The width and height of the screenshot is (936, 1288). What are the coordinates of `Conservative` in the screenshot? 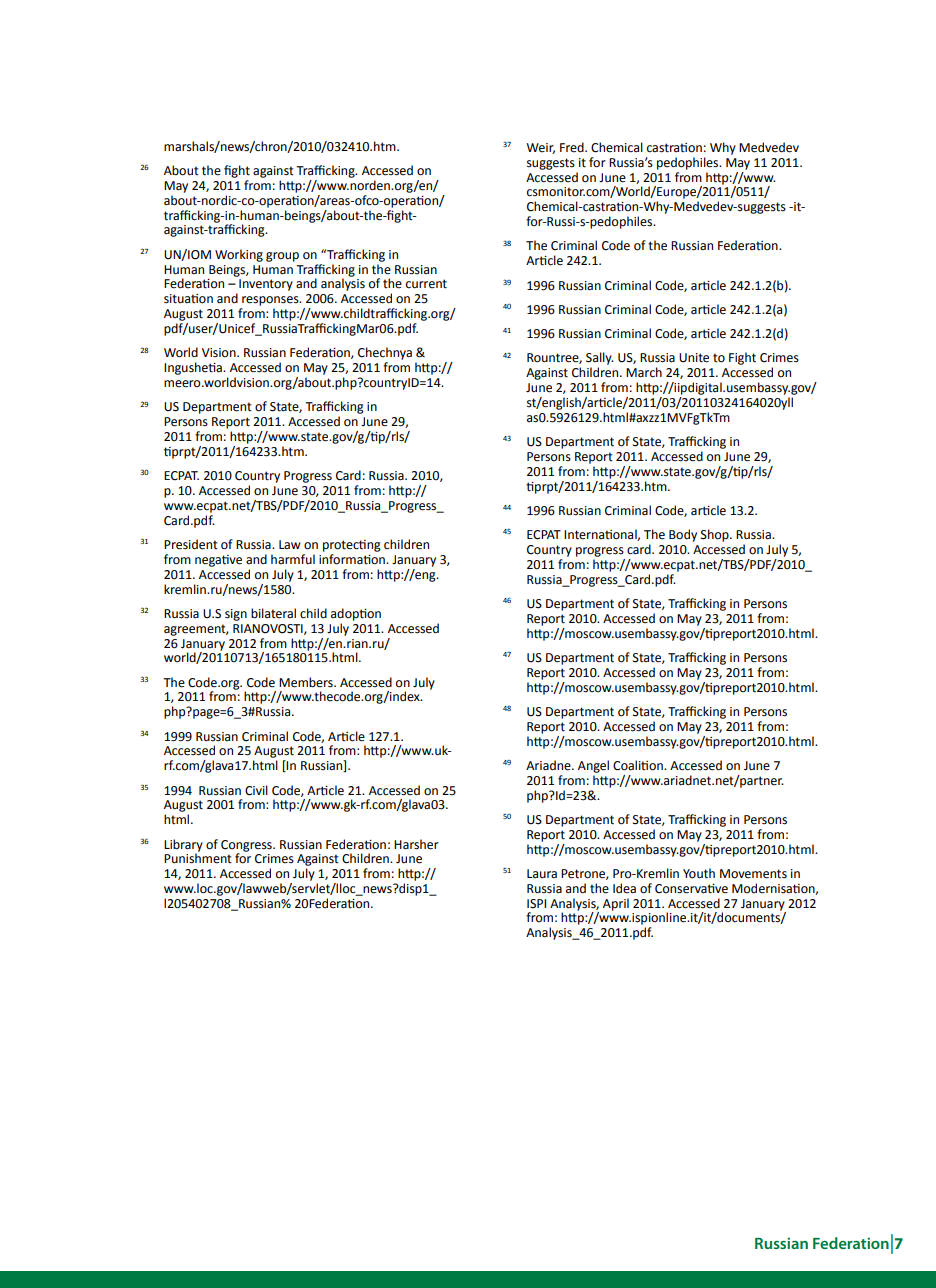 It's located at (691, 889).
